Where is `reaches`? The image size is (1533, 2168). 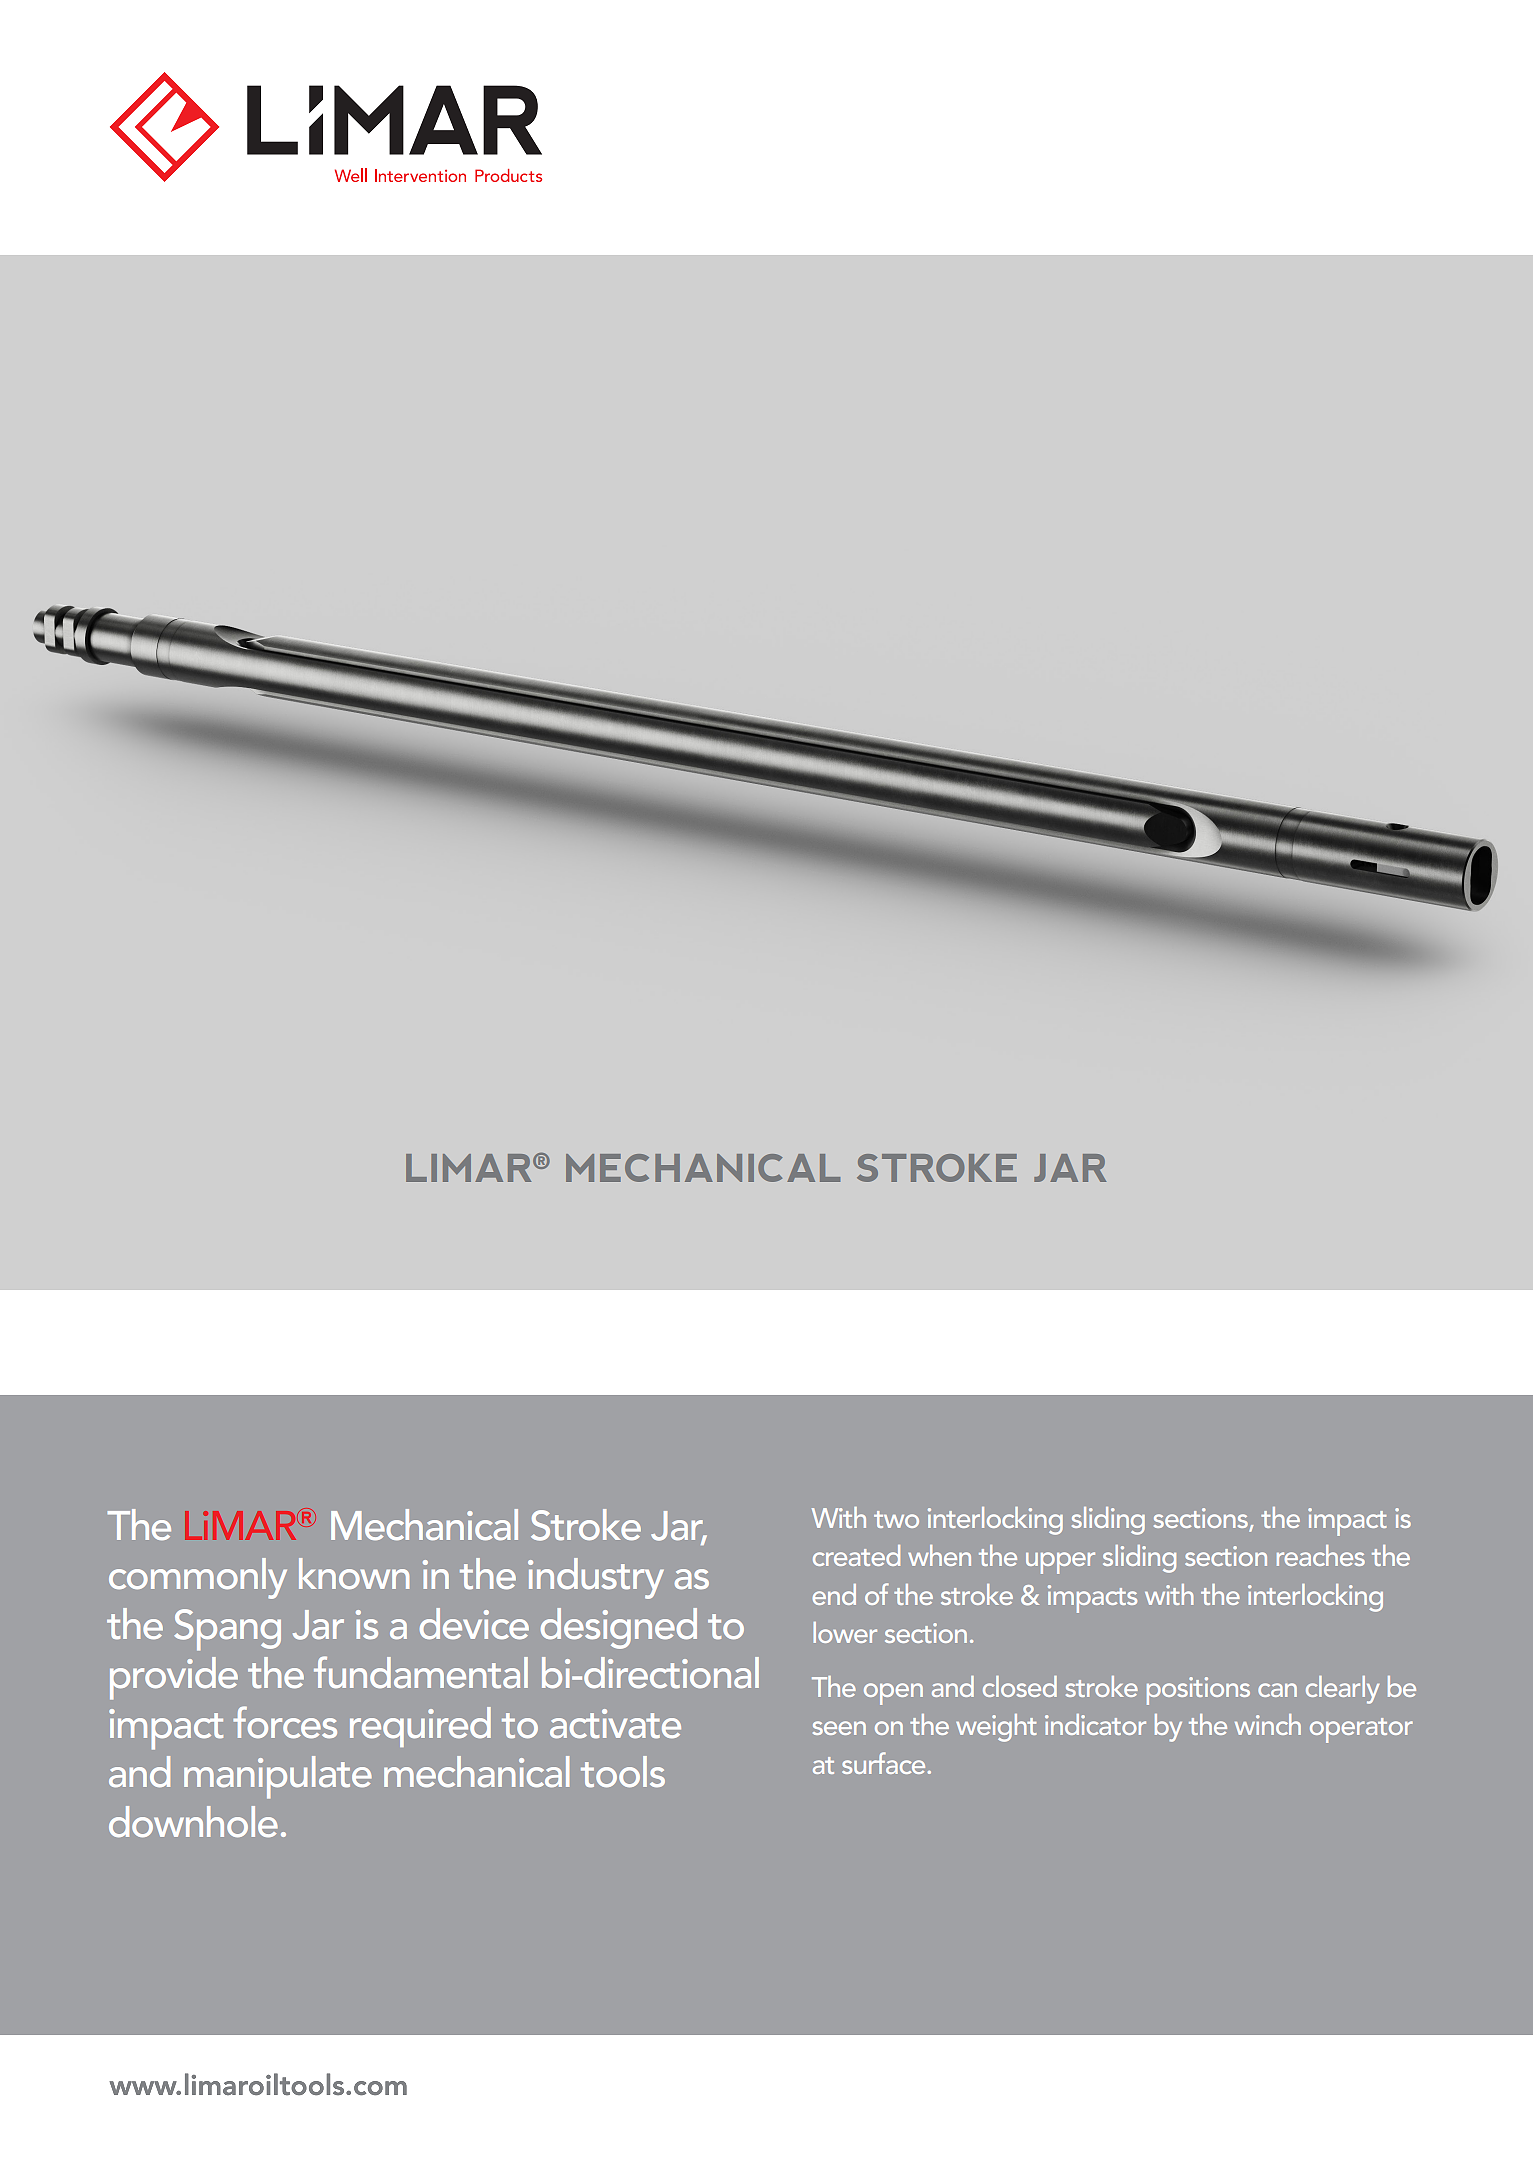 reaches is located at coordinates (1321, 1555).
